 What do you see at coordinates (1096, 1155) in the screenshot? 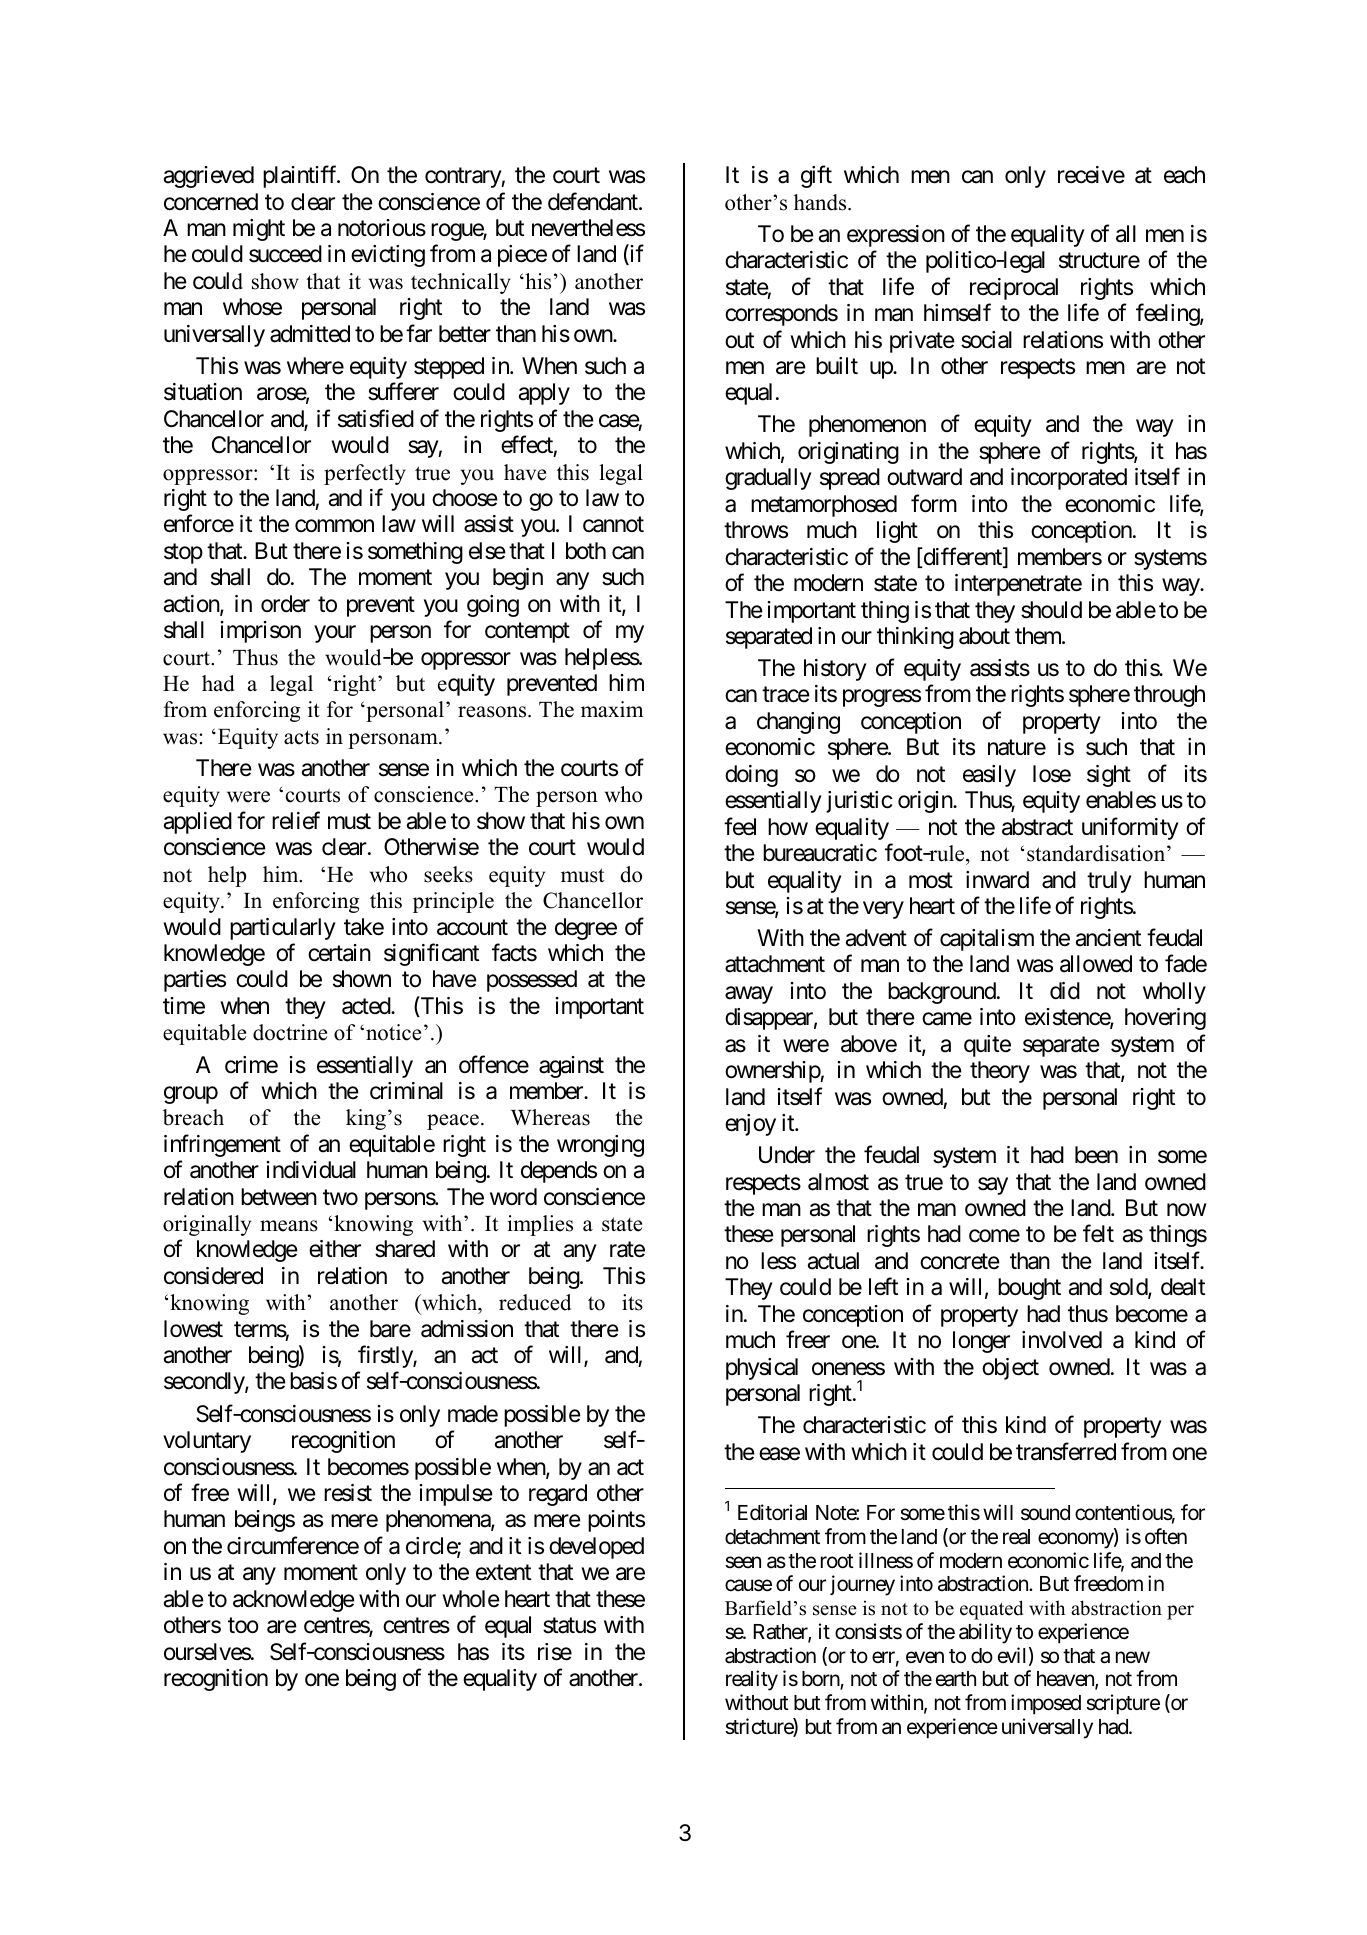
I see `been` at bounding box center [1096, 1155].
